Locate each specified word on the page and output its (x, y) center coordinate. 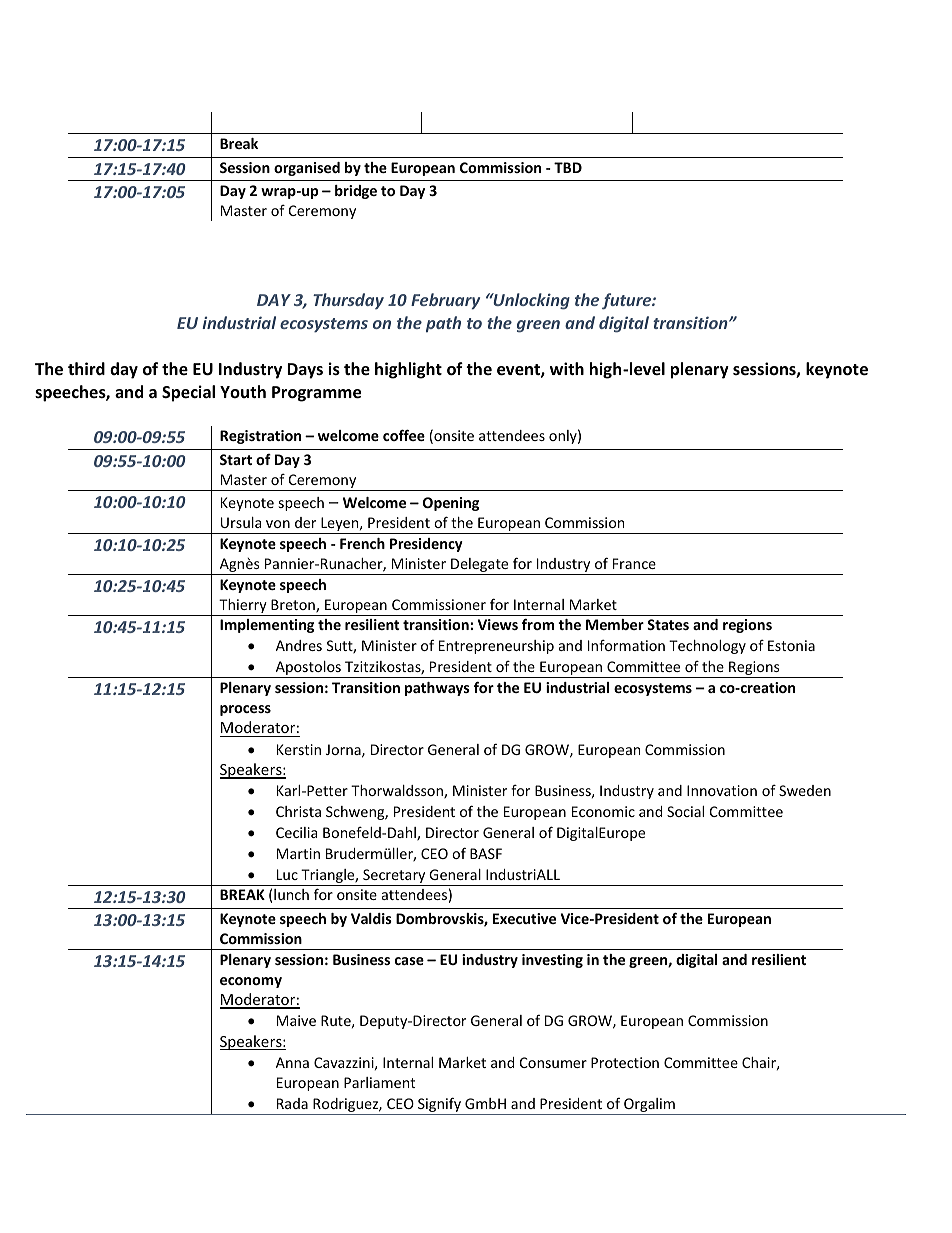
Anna (292, 1062)
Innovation (722, 790)
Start (236, 459)
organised (307, 169)
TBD (568, 167)
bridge (356, 192)
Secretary (394, 876)
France (634, 563)
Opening (451, 504)
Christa (298, 811)
